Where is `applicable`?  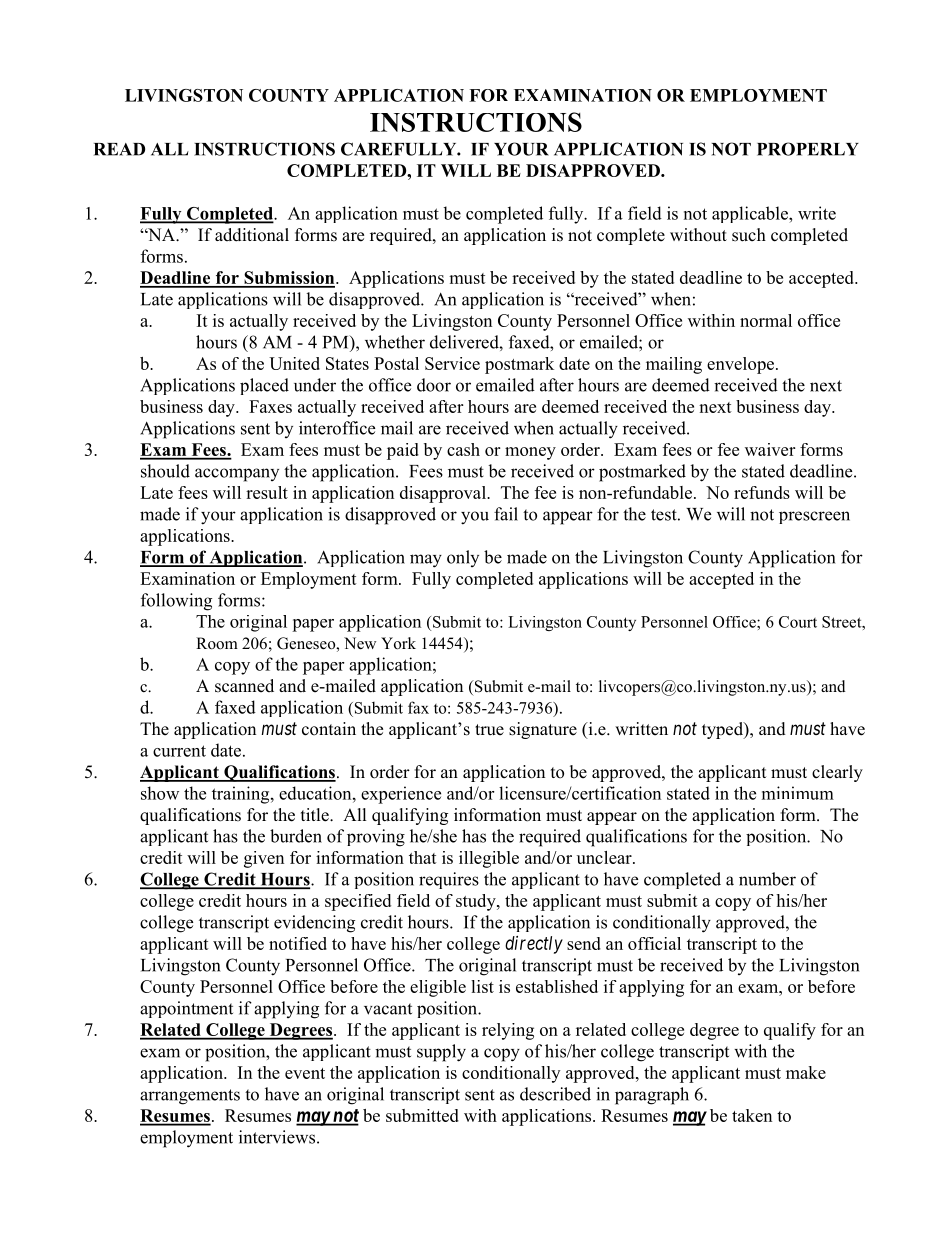 applicable is located at coordinates (751, 214).
